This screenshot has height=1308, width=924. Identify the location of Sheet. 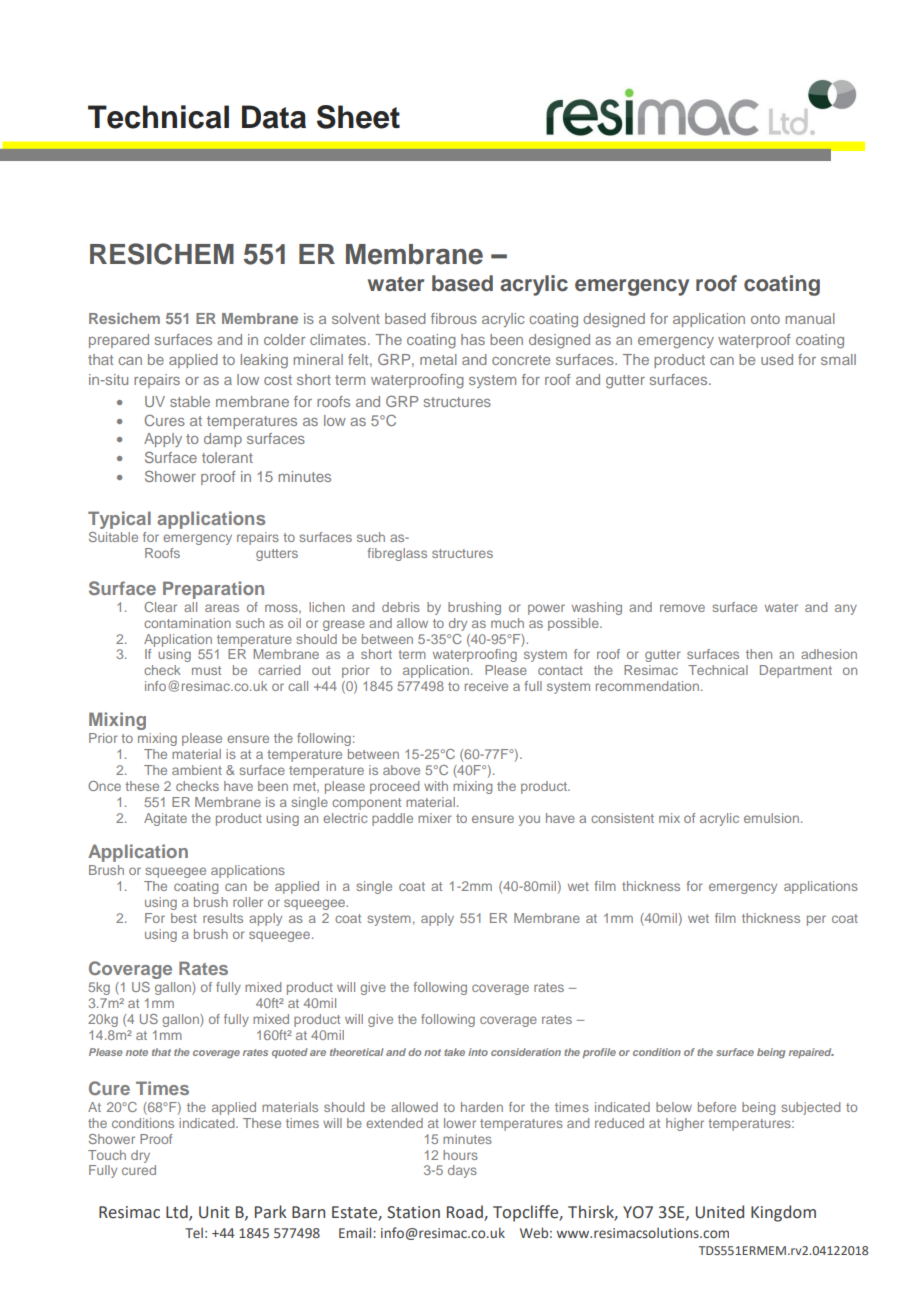
(358, 117).
